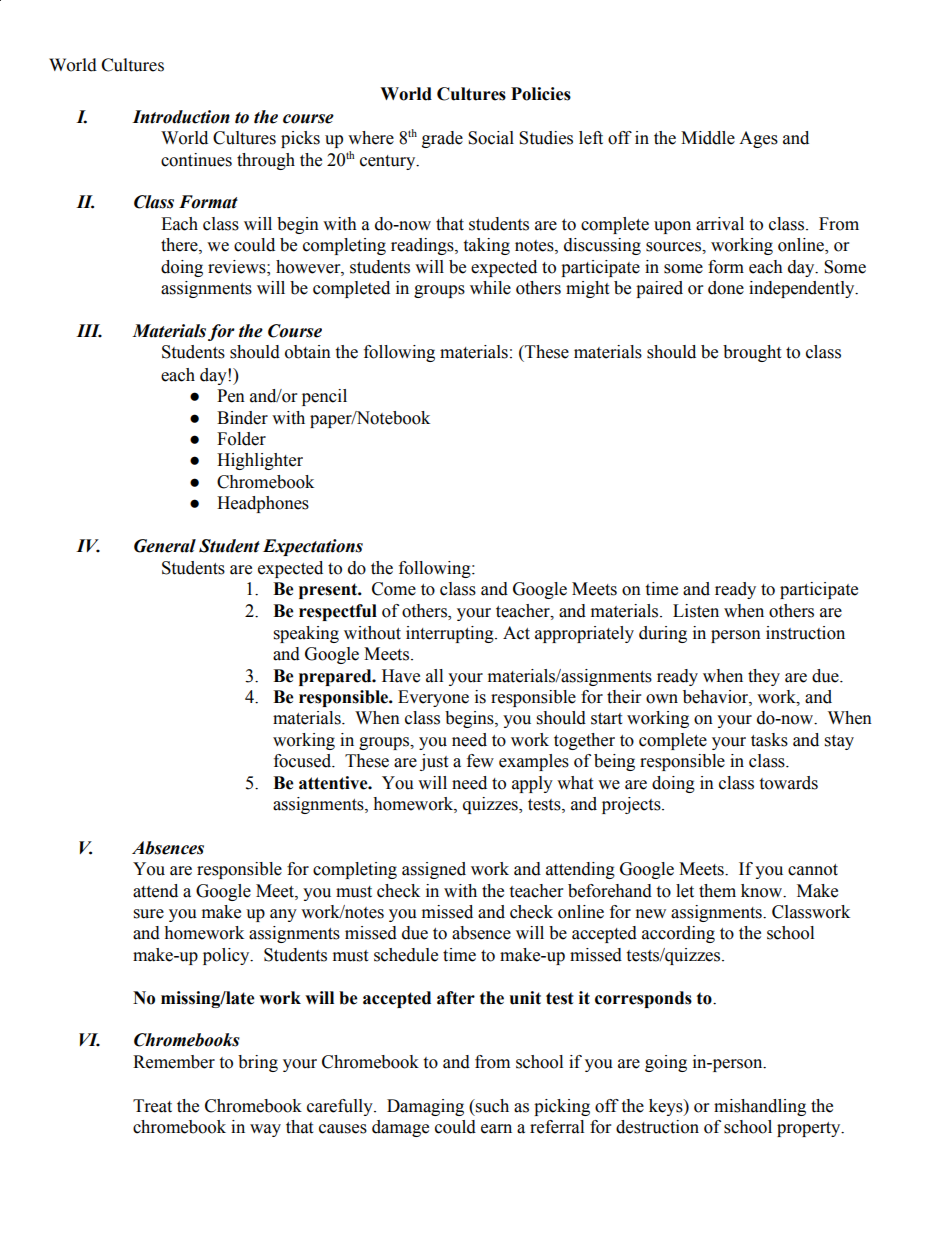 The height and width of the image is (1233, 952). I want to click on brought, so click(752, 353).
